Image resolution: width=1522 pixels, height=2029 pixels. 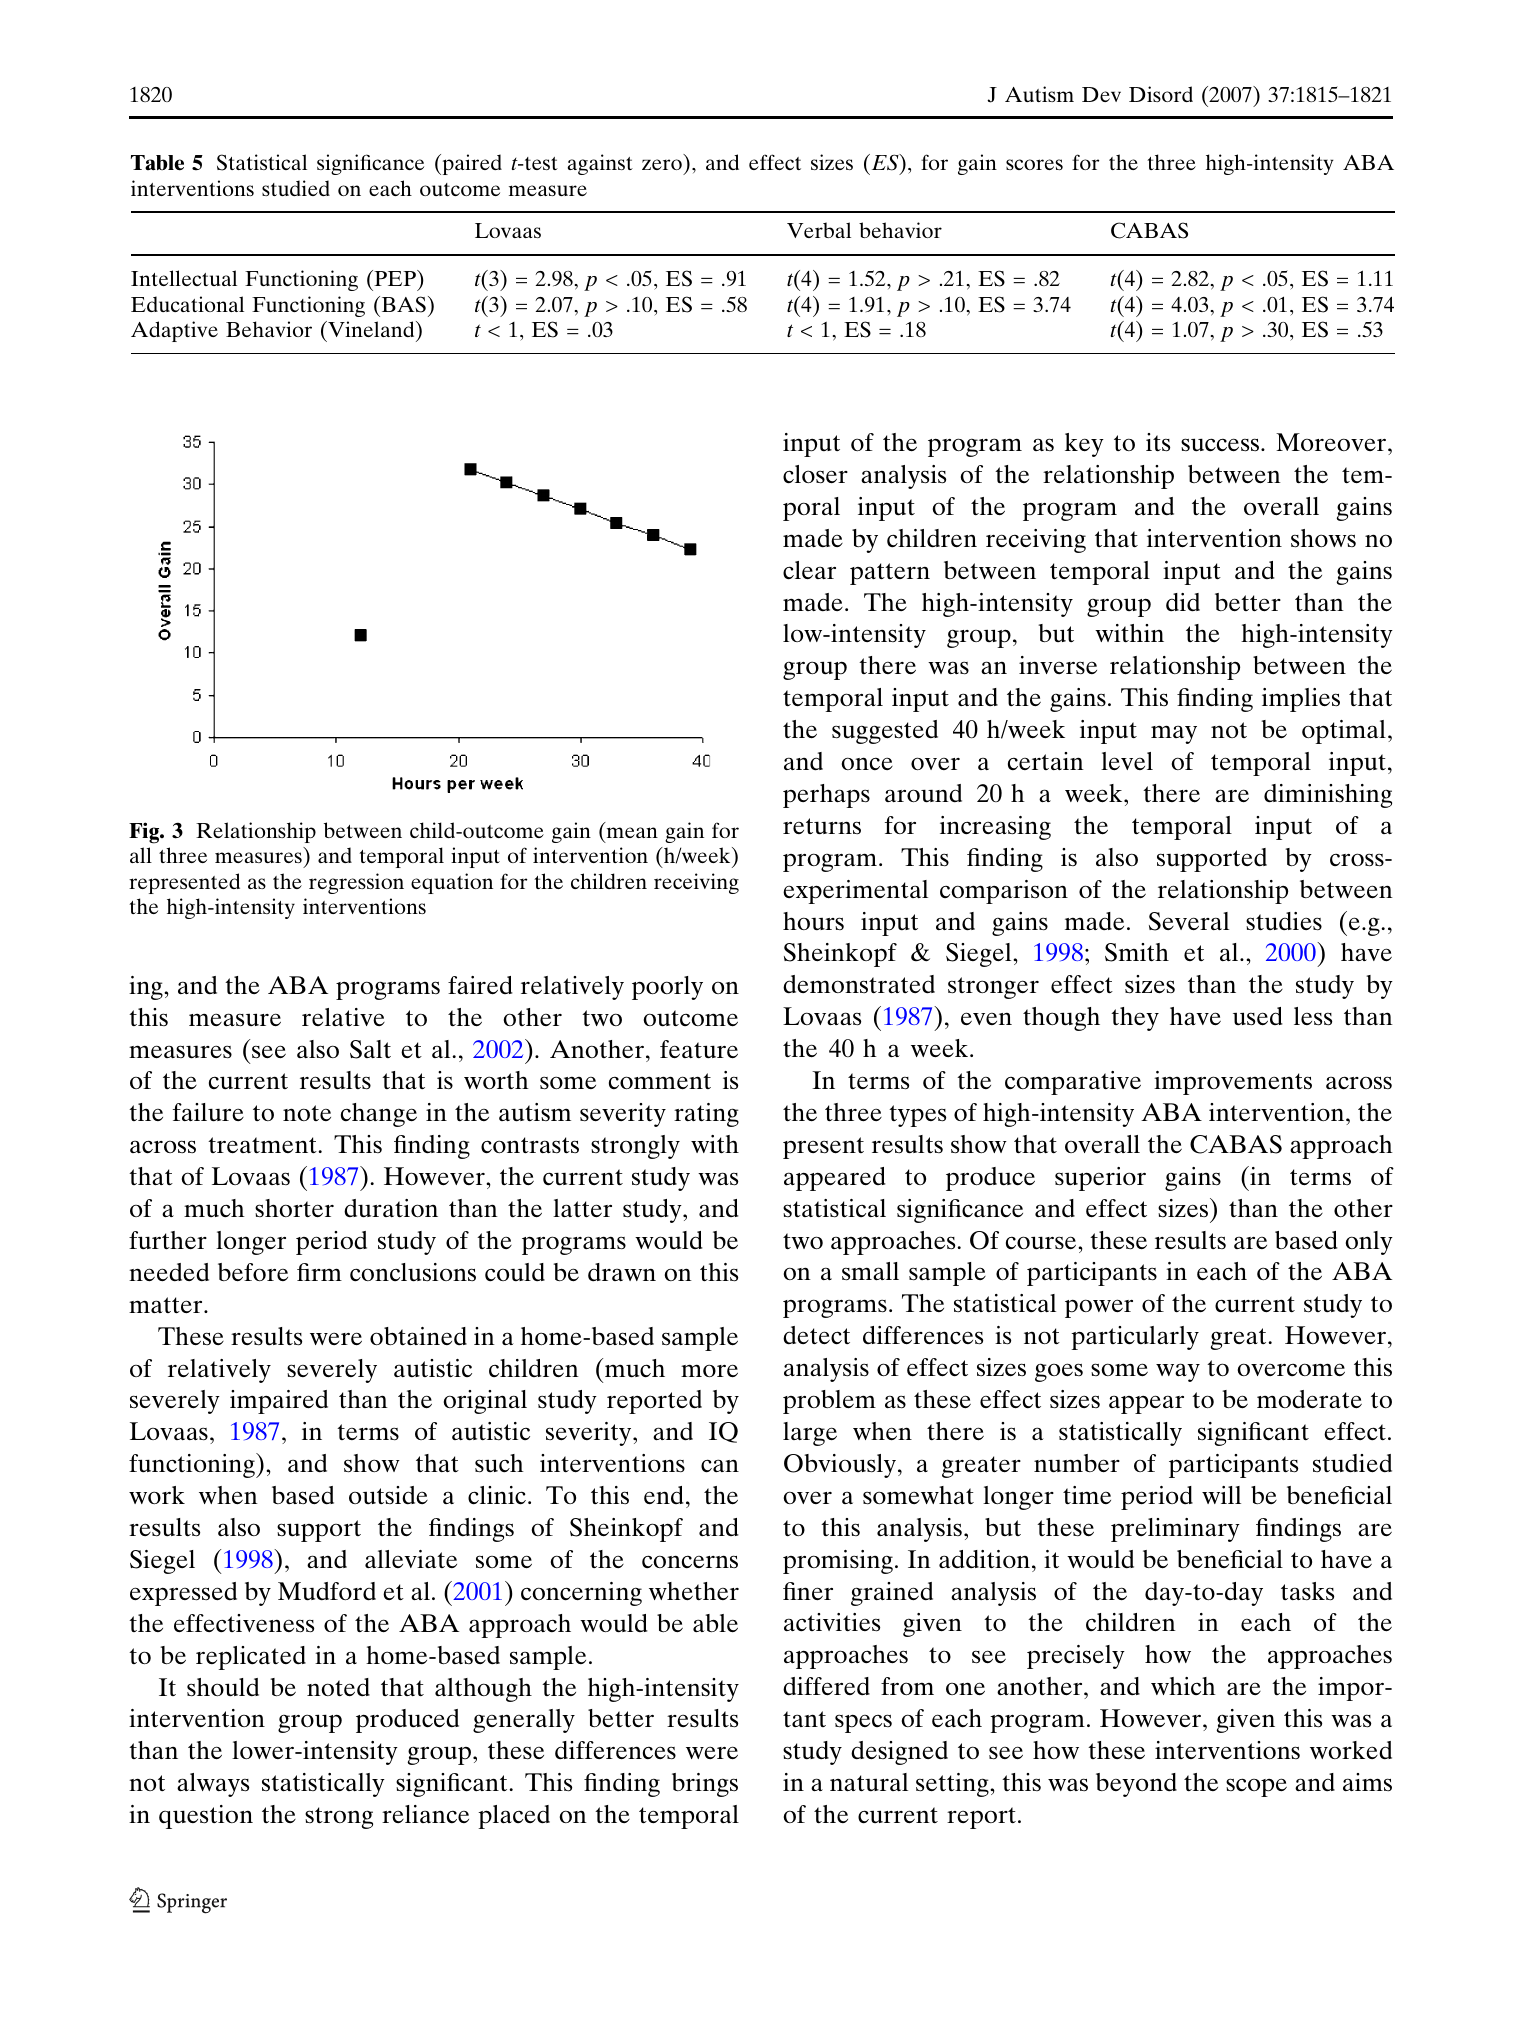 What do you see at coordinates (213, 1785) in the page?
I see `always` at bounding box center [213, 1785].
